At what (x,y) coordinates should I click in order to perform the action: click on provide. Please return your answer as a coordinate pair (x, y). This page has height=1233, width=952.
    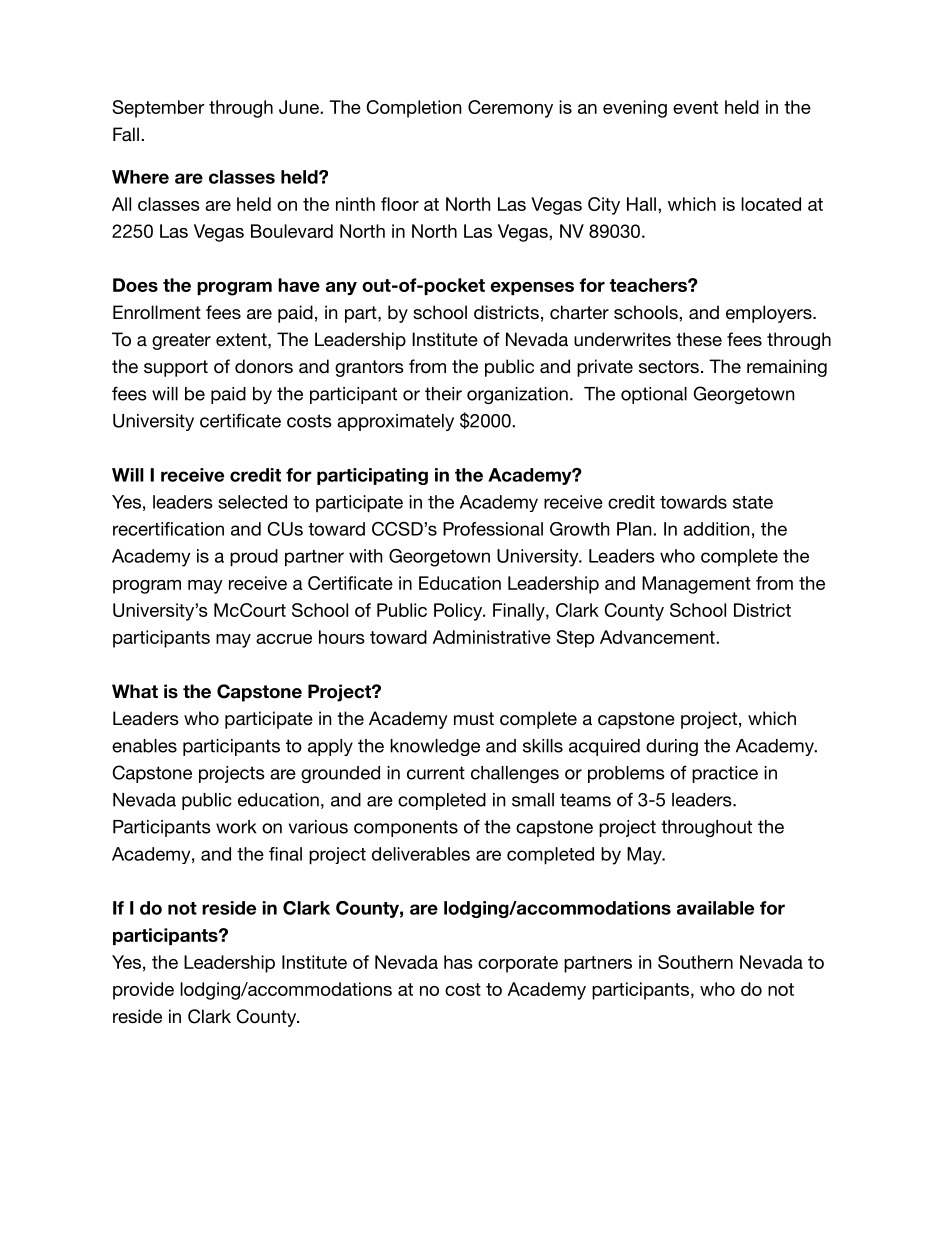
    Looking at the image, I should click on (143, 991).
